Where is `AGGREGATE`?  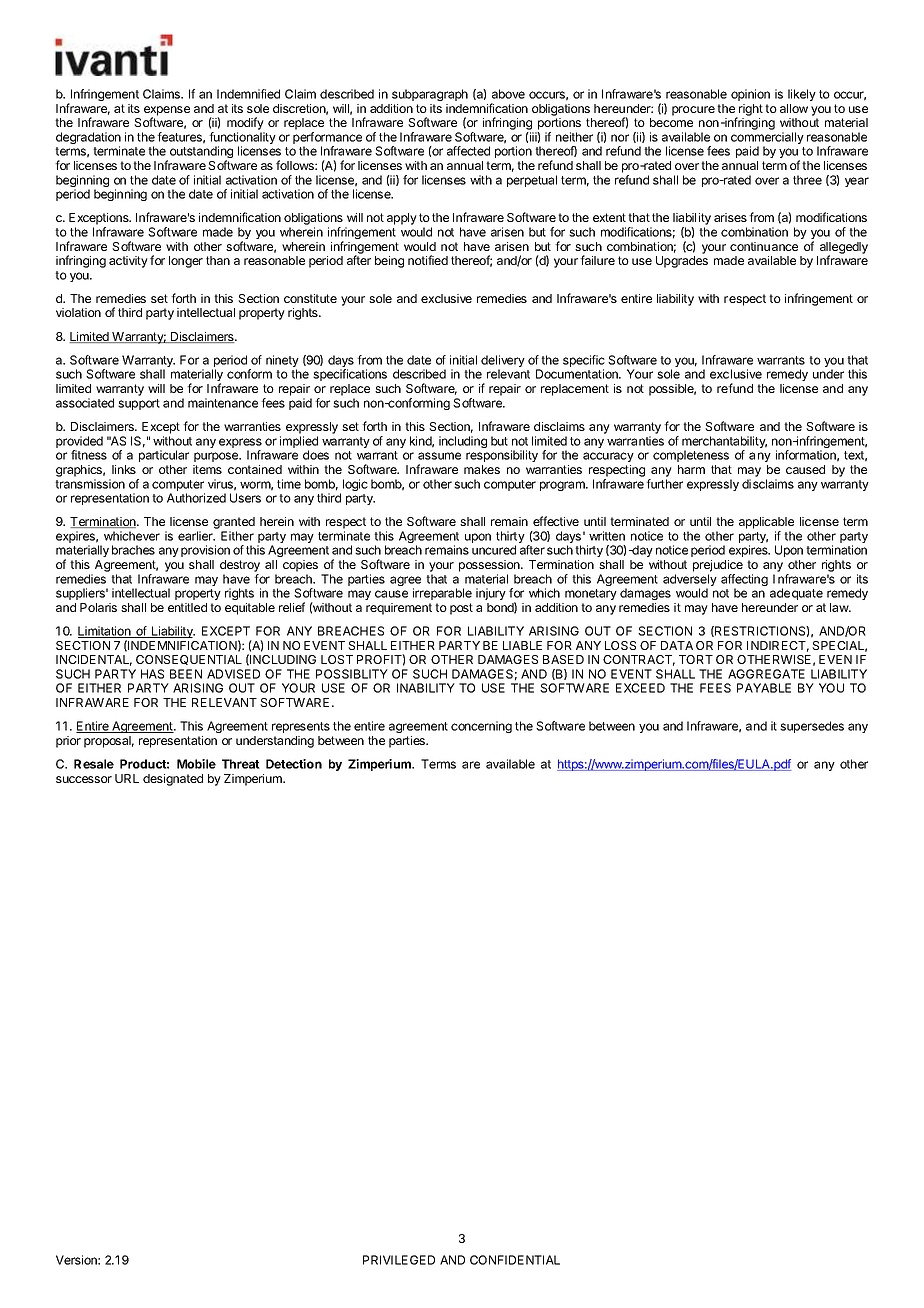 AGGREGATE is located at coordinates (766, 674).
